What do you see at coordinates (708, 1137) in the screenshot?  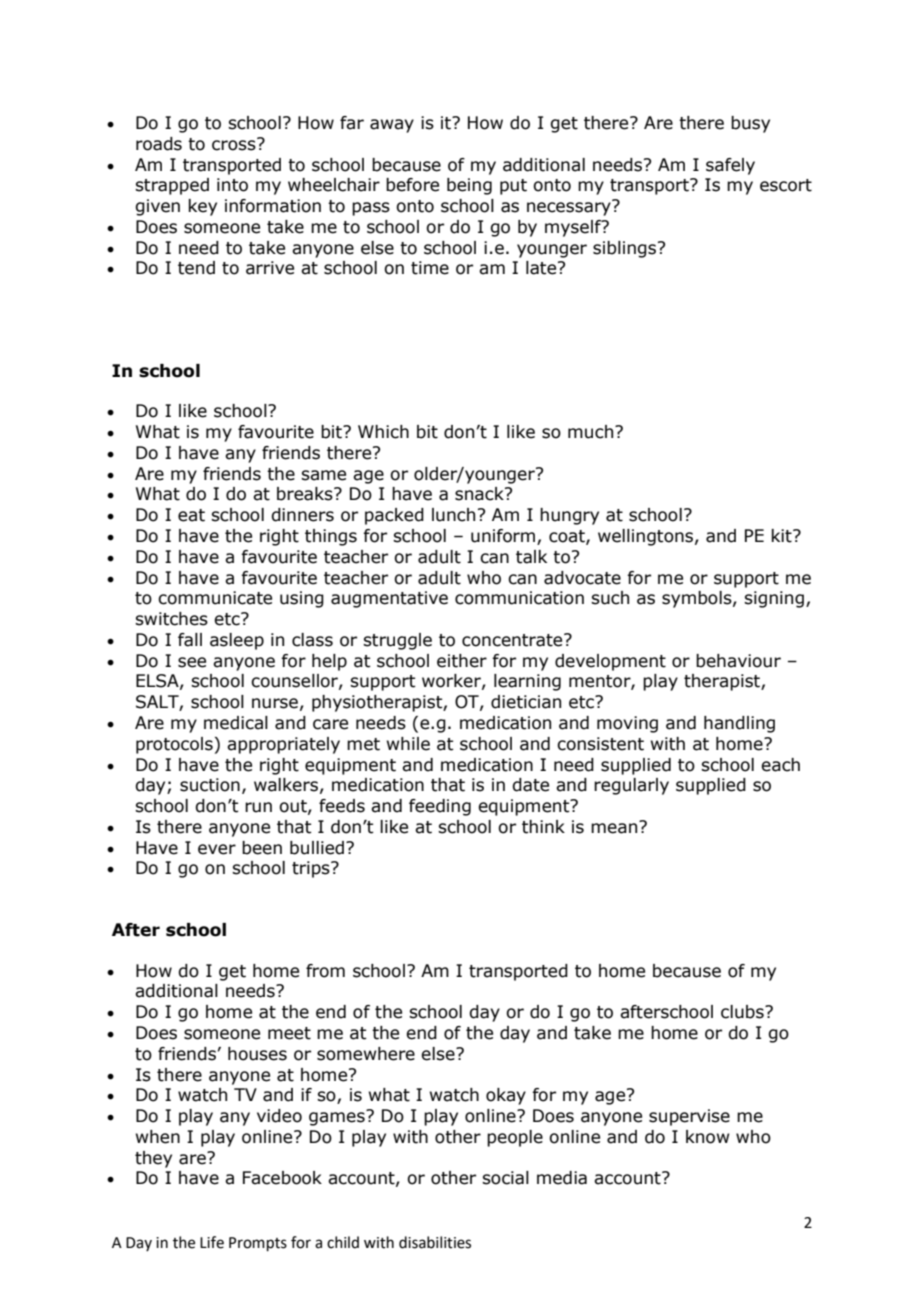 I see `know` at bounding box center [708, 1137].
